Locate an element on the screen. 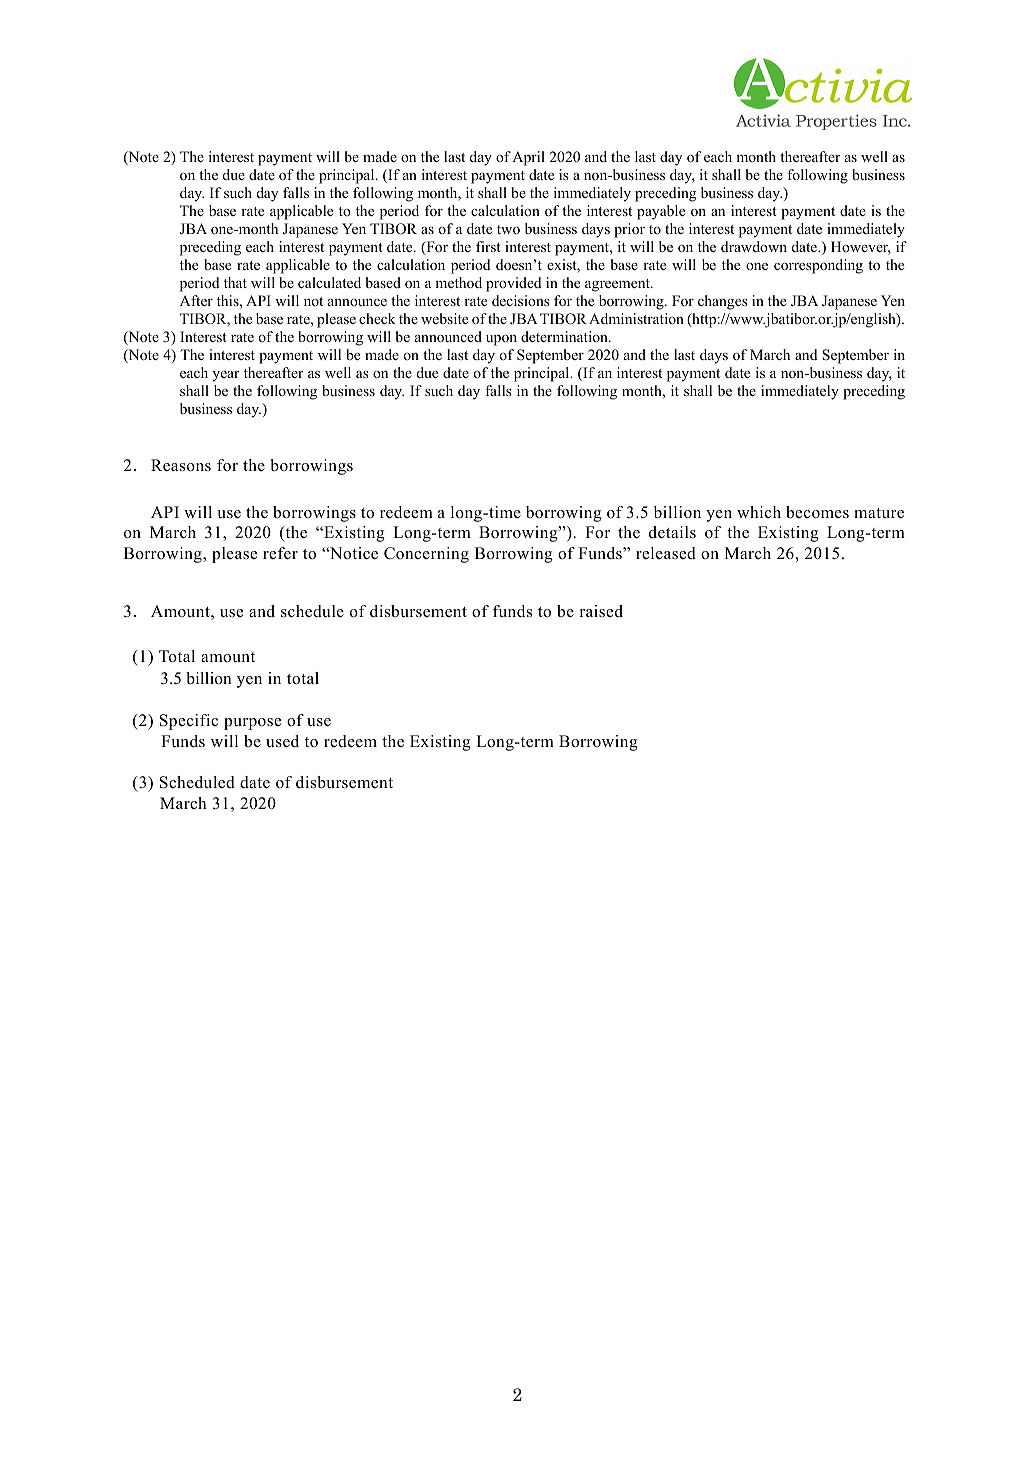 The width and height of the screenshot is (1035, 1465). used is located at coordinates (282, 741).
